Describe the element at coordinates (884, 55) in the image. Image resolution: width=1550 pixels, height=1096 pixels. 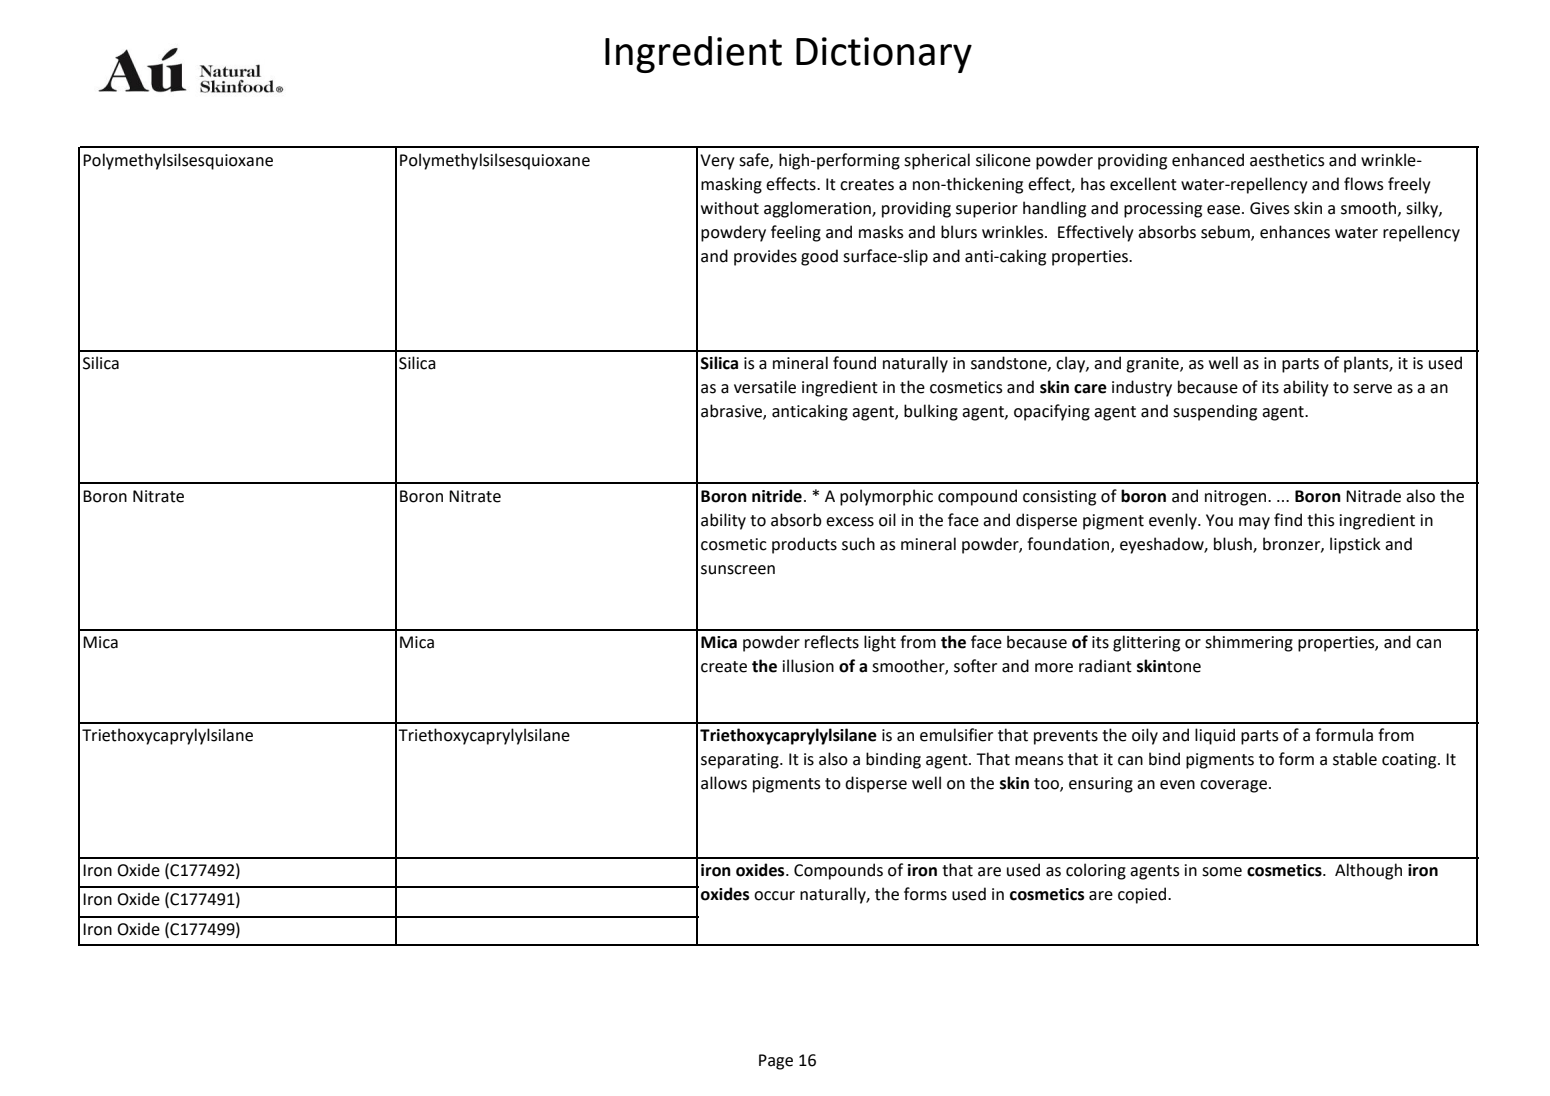
I see `Dictionary` at that location.
